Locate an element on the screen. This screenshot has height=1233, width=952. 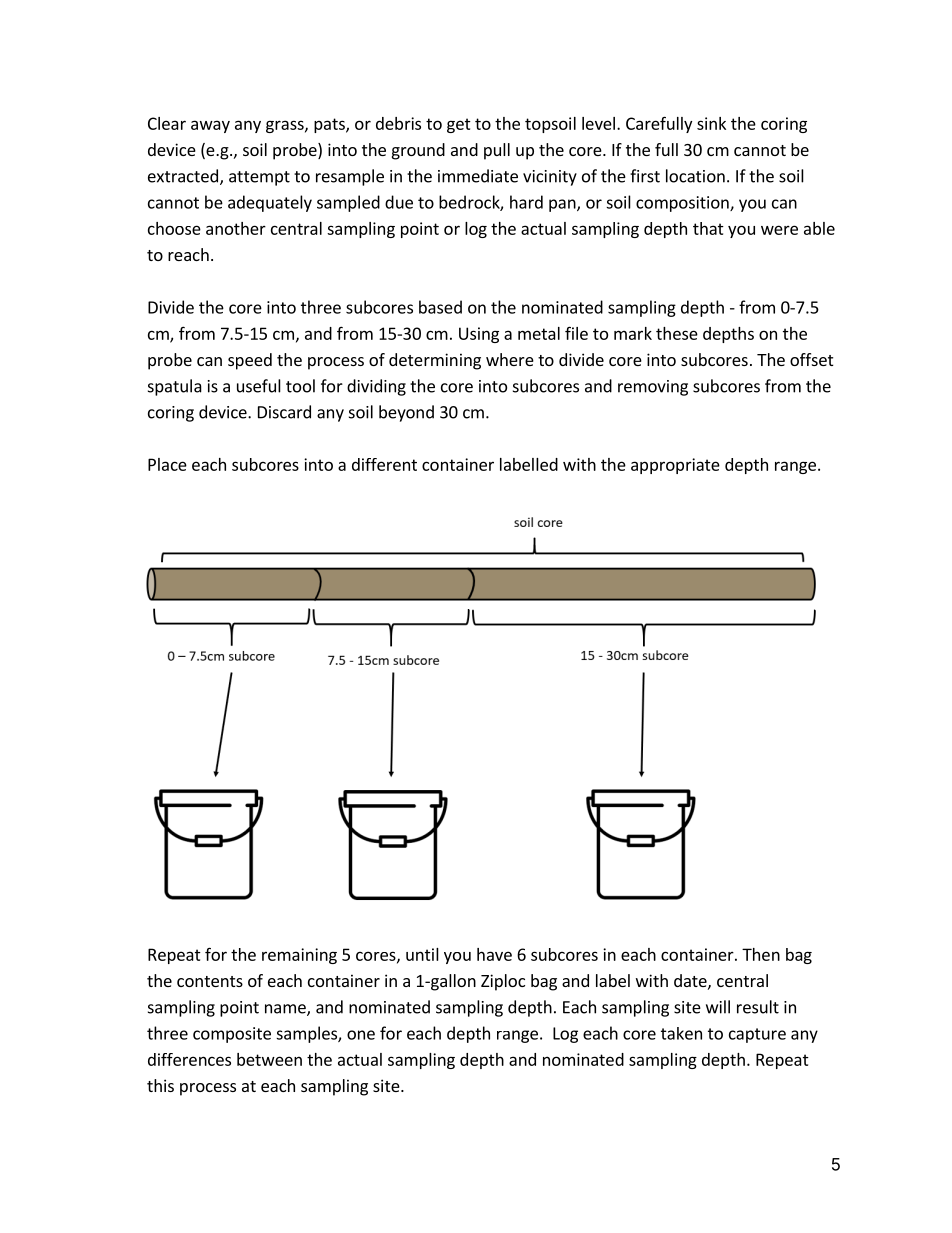
between is located at coordinates (269, 1059).
